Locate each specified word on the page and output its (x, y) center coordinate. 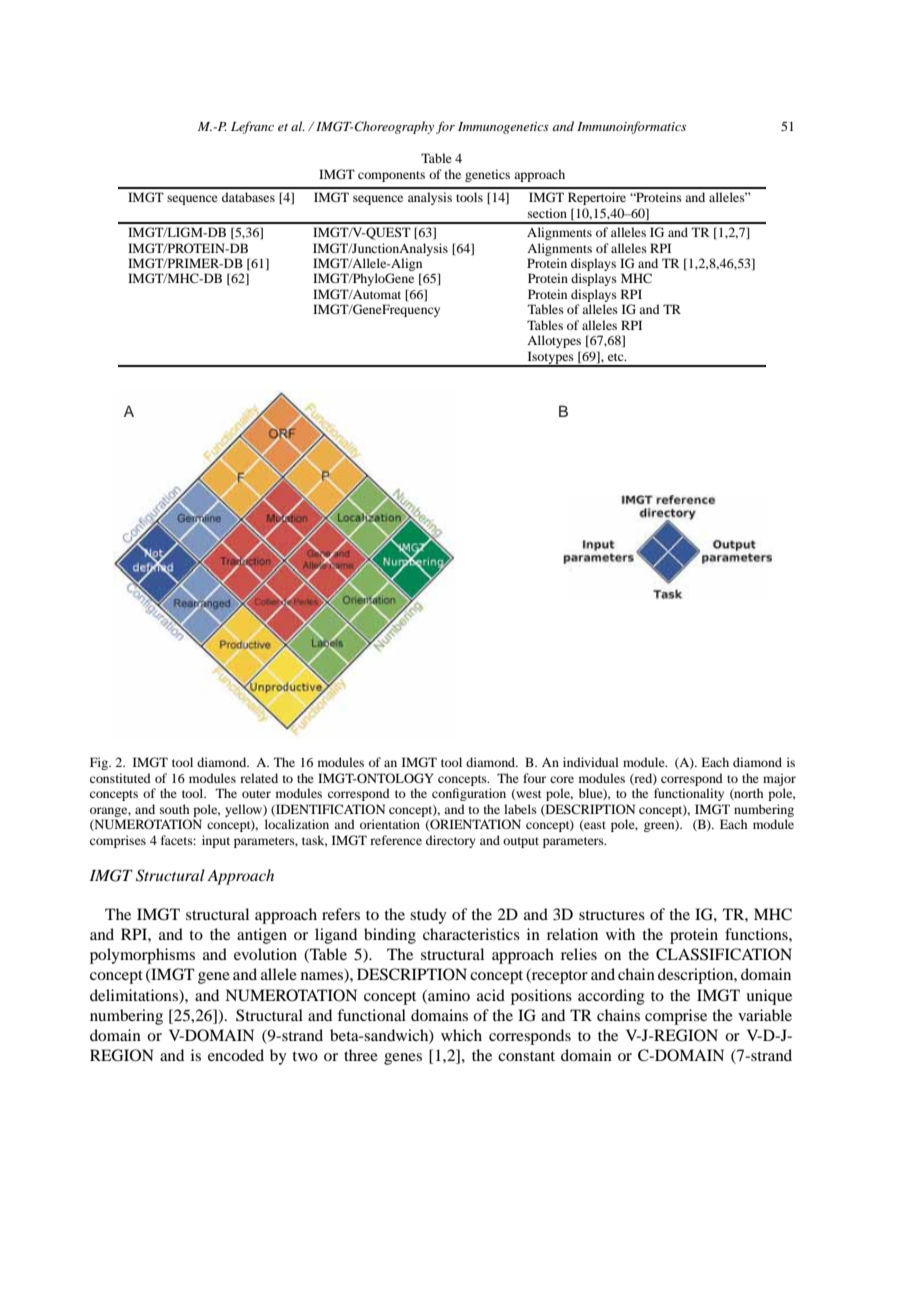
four (534, 778)
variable (765, 1015)
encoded (236, 1055)
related (259, 778)
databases (248, 197)
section (547, 213)
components (391, 176)
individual (591, 762)
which (461, 1035)
